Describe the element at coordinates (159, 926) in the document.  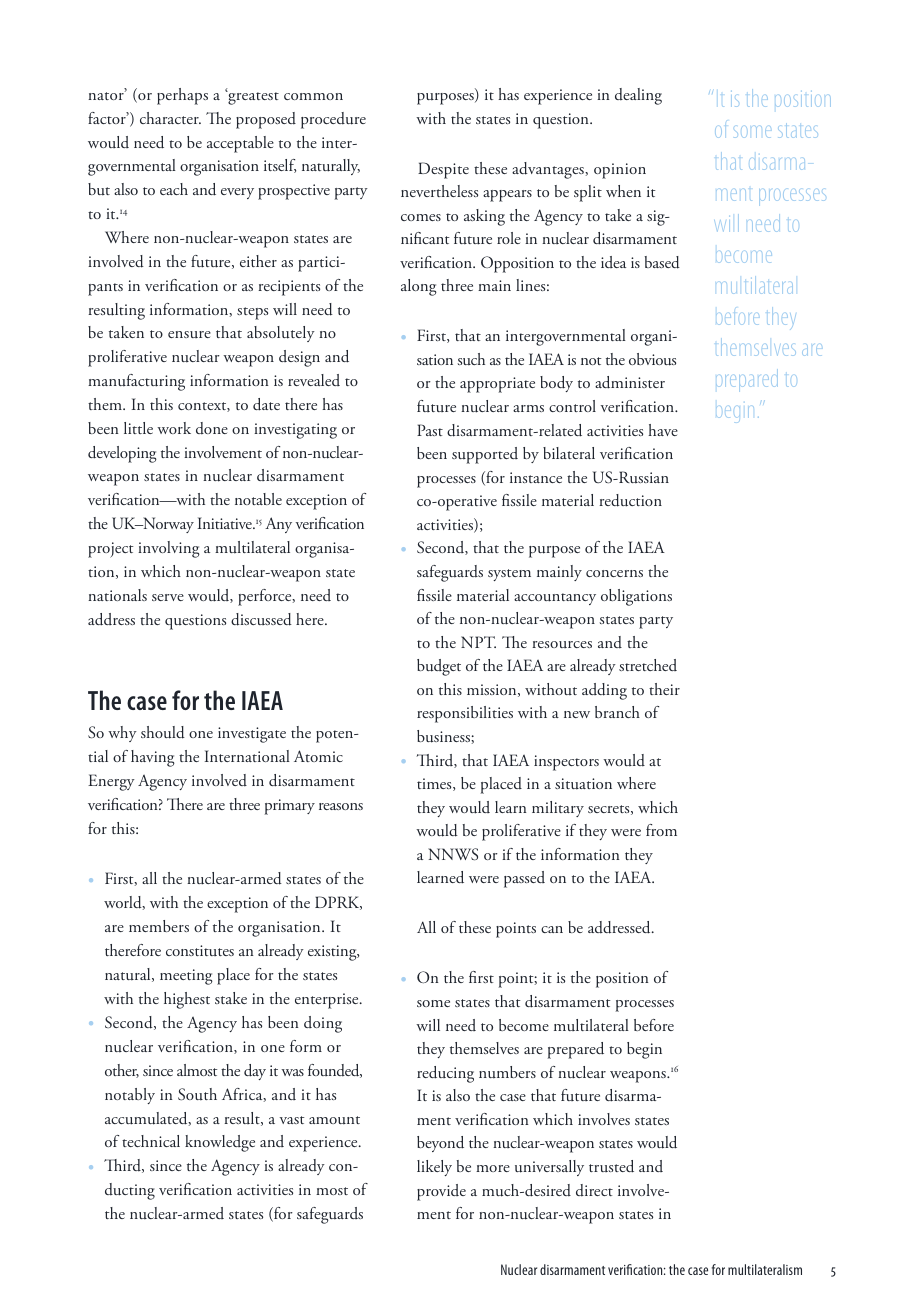
I see `members` at that location.
